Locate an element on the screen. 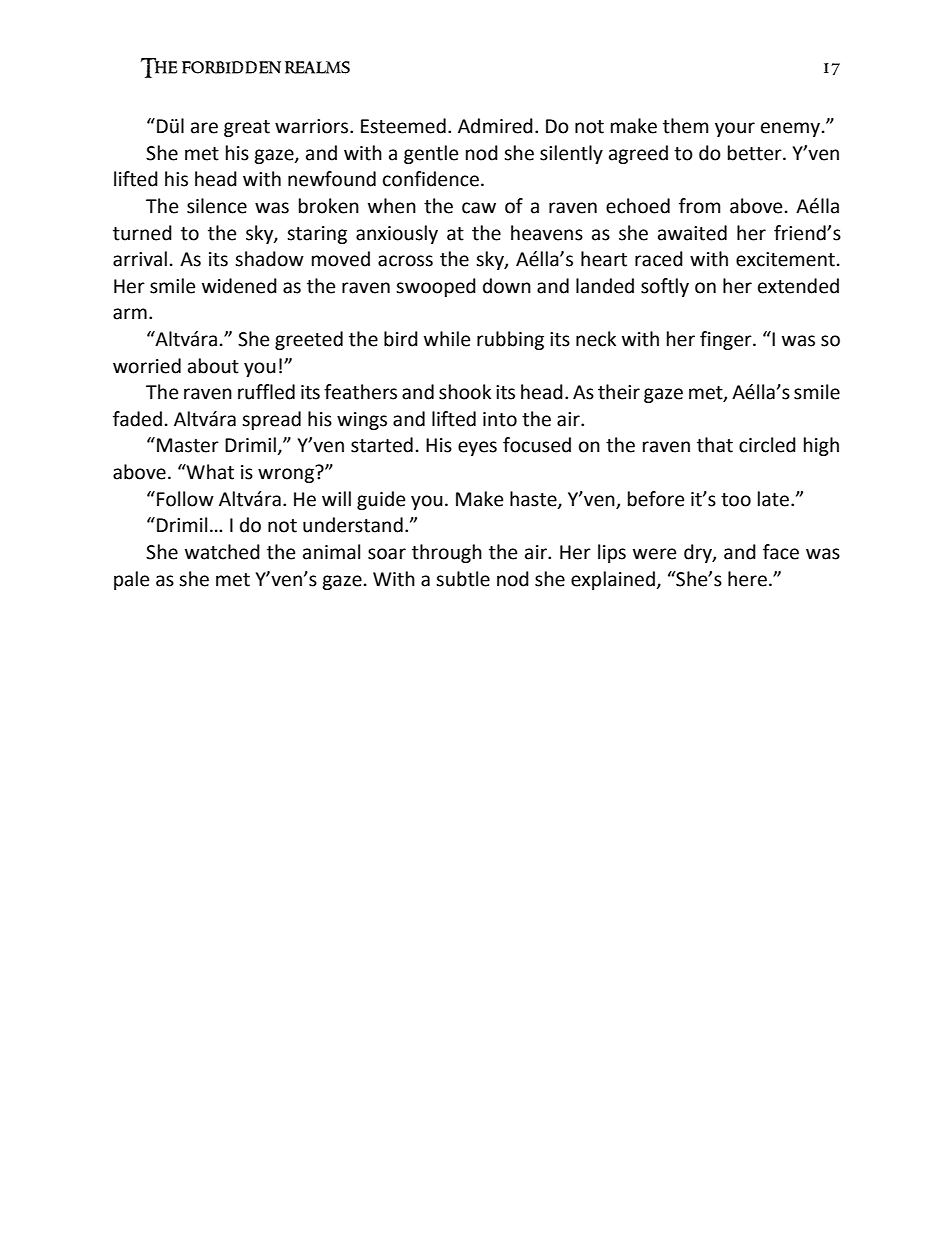  your is located at coordinates (735, 129).
